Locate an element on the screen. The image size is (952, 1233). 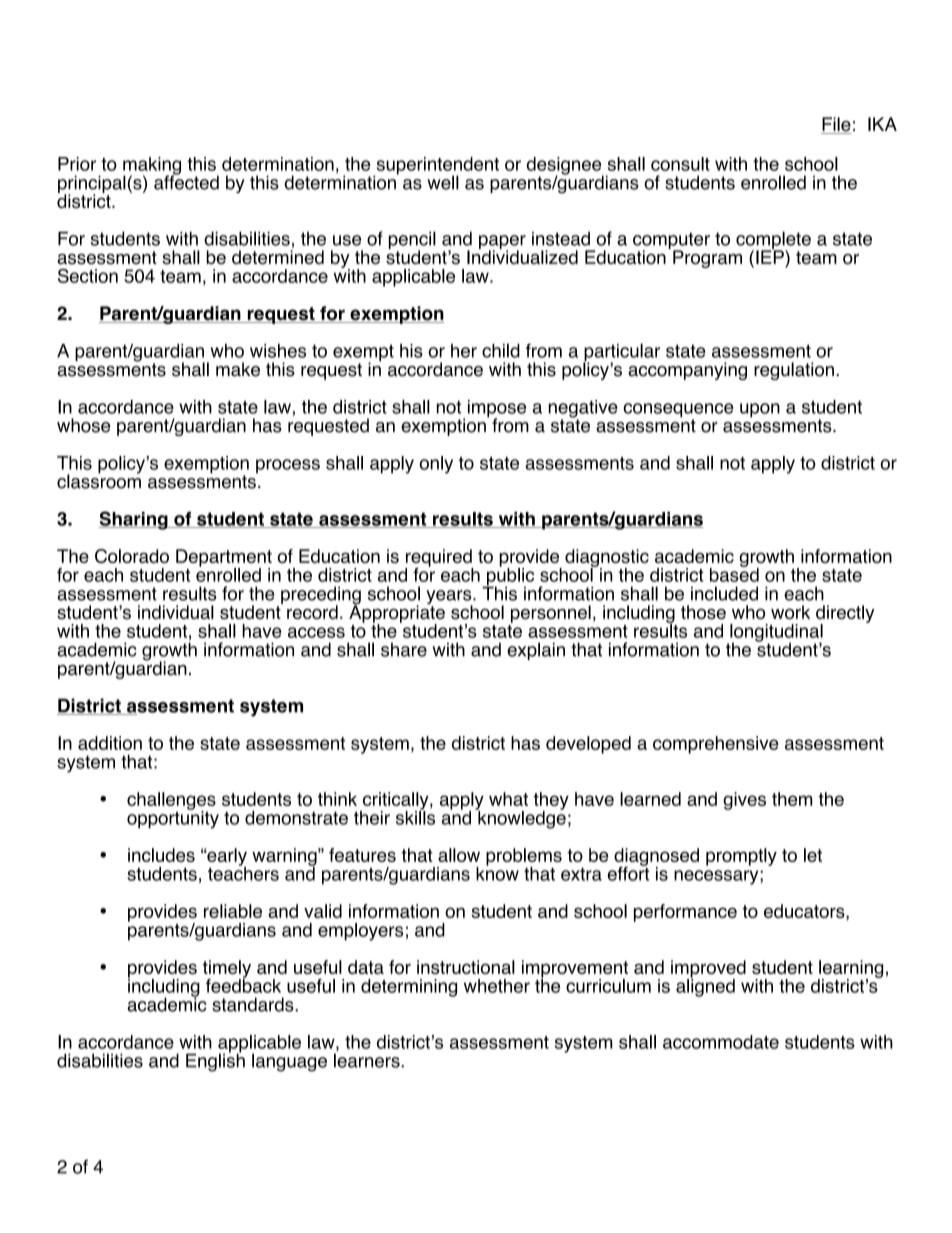
superintendent is located at coordinates (436, 167).
